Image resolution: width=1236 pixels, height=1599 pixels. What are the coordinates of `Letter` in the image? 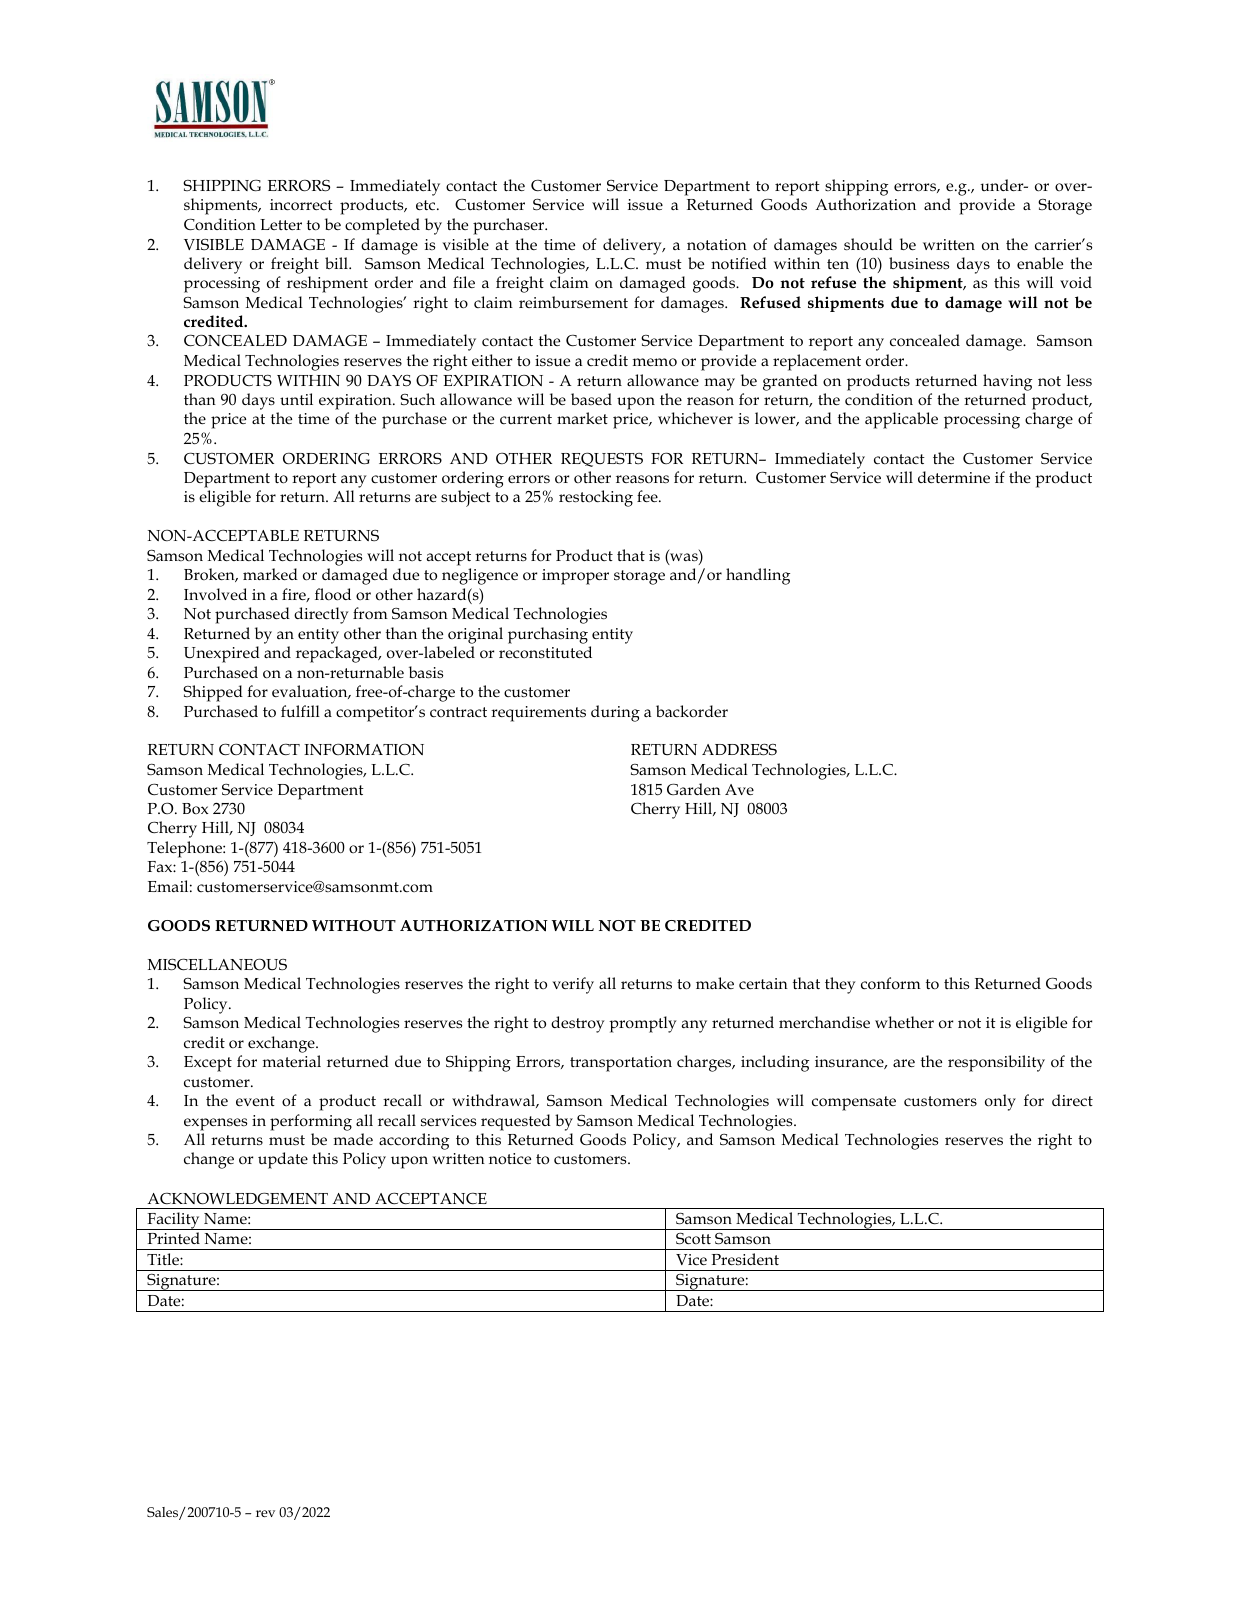 It's located at (281, 224).
